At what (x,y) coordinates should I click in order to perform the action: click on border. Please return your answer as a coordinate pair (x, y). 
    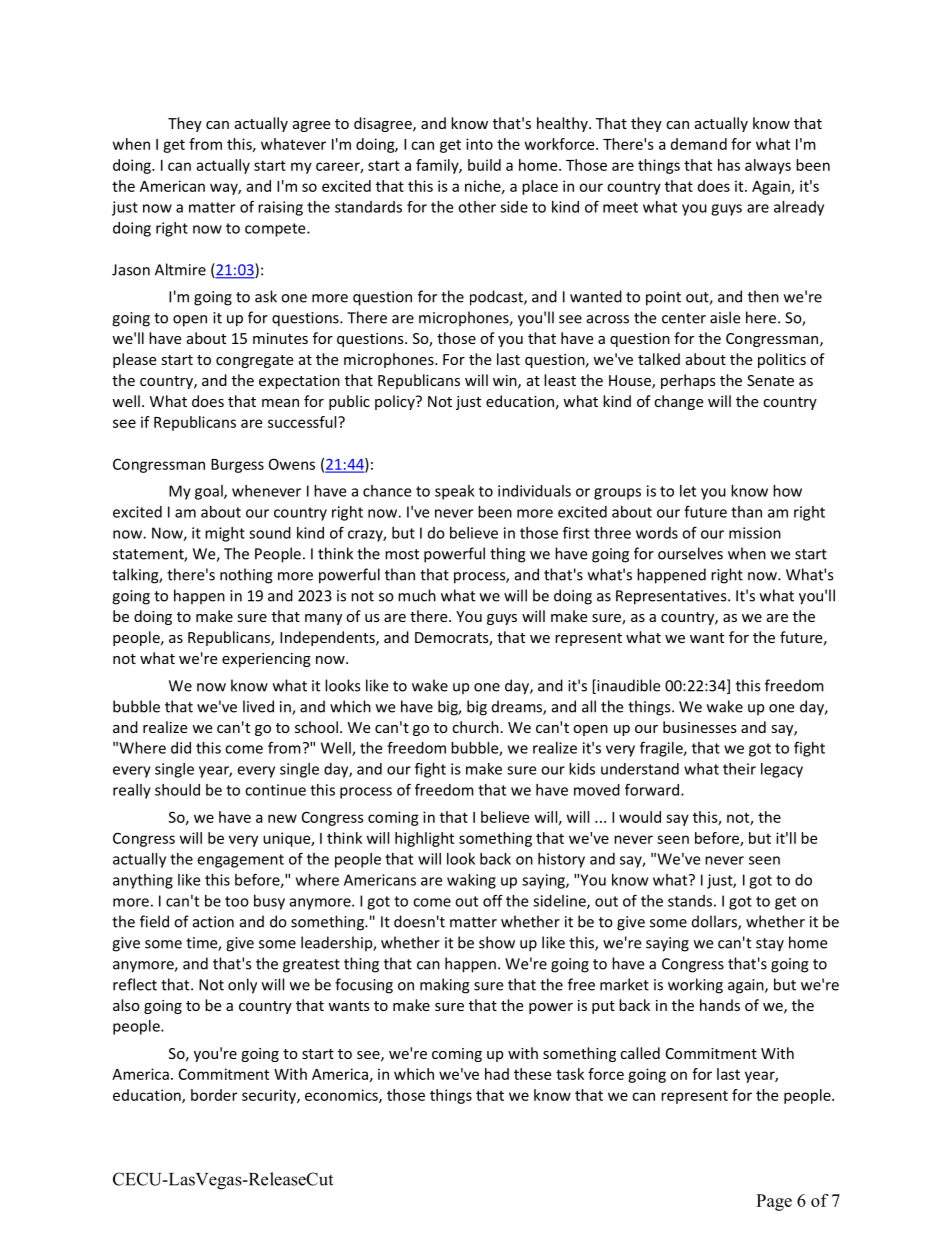
    Looking at the image, I should click on (214, 1095).
